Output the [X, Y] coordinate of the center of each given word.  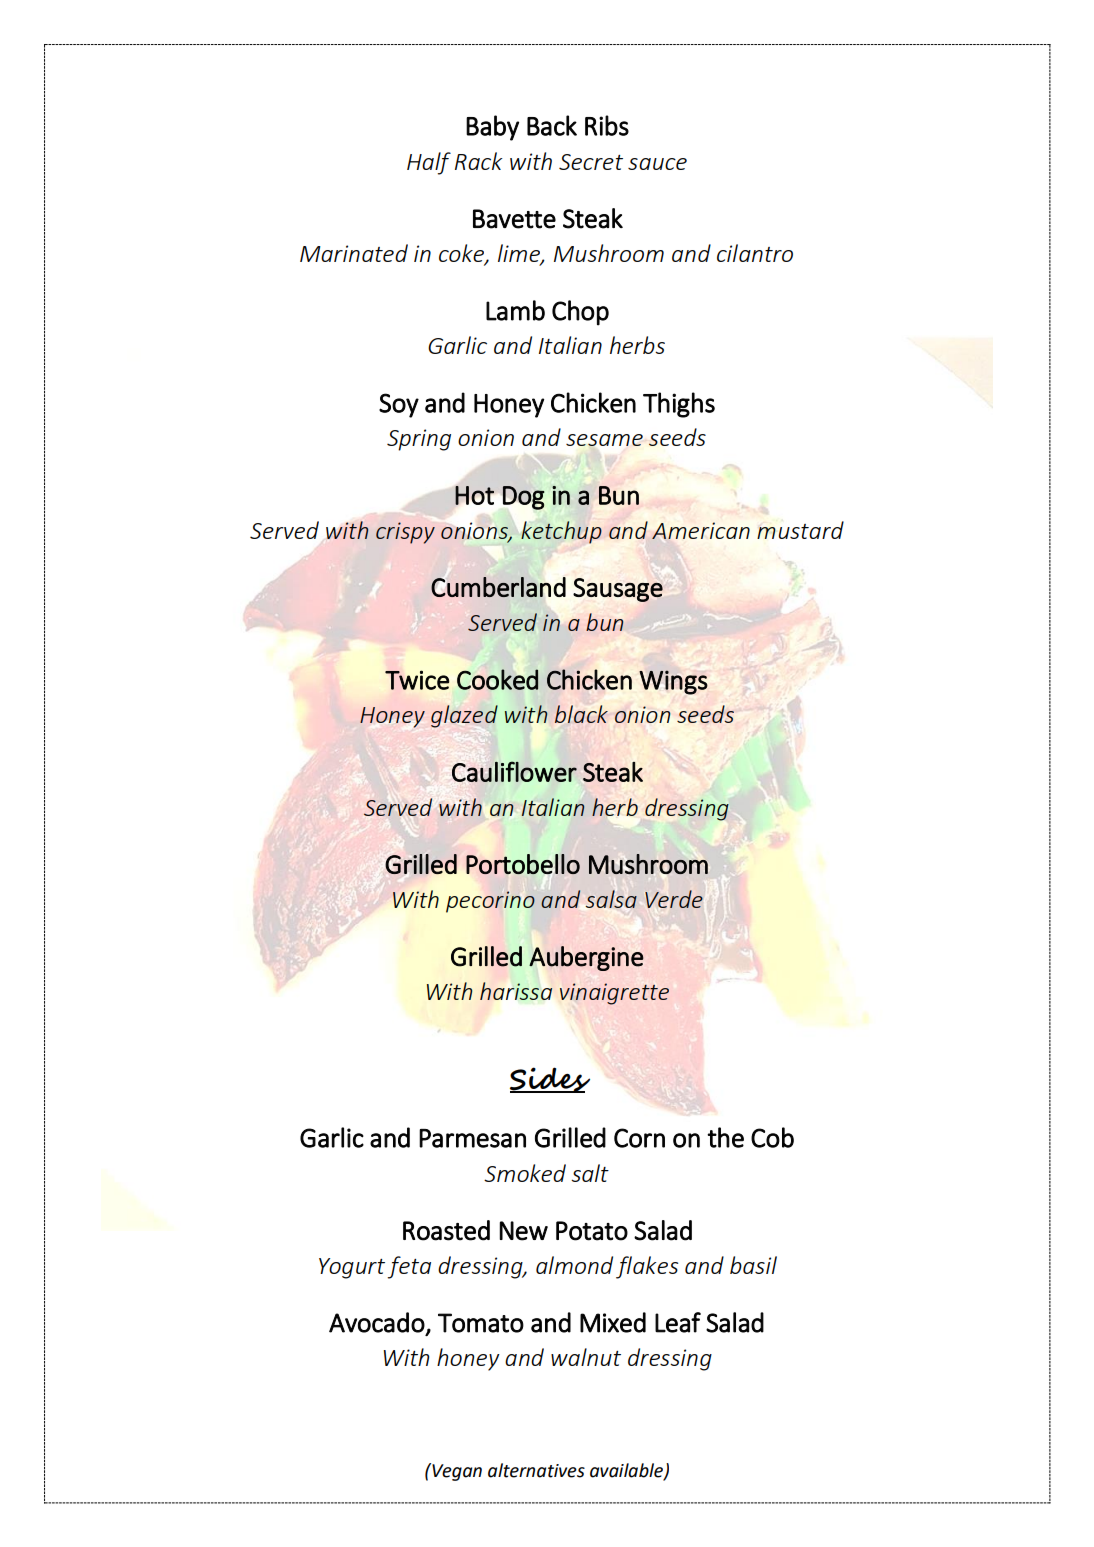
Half [429, 163]
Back [552, 125]
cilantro [755, 253]
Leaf [678, 1322]
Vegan [456, 1472]
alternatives [536, 1470]
